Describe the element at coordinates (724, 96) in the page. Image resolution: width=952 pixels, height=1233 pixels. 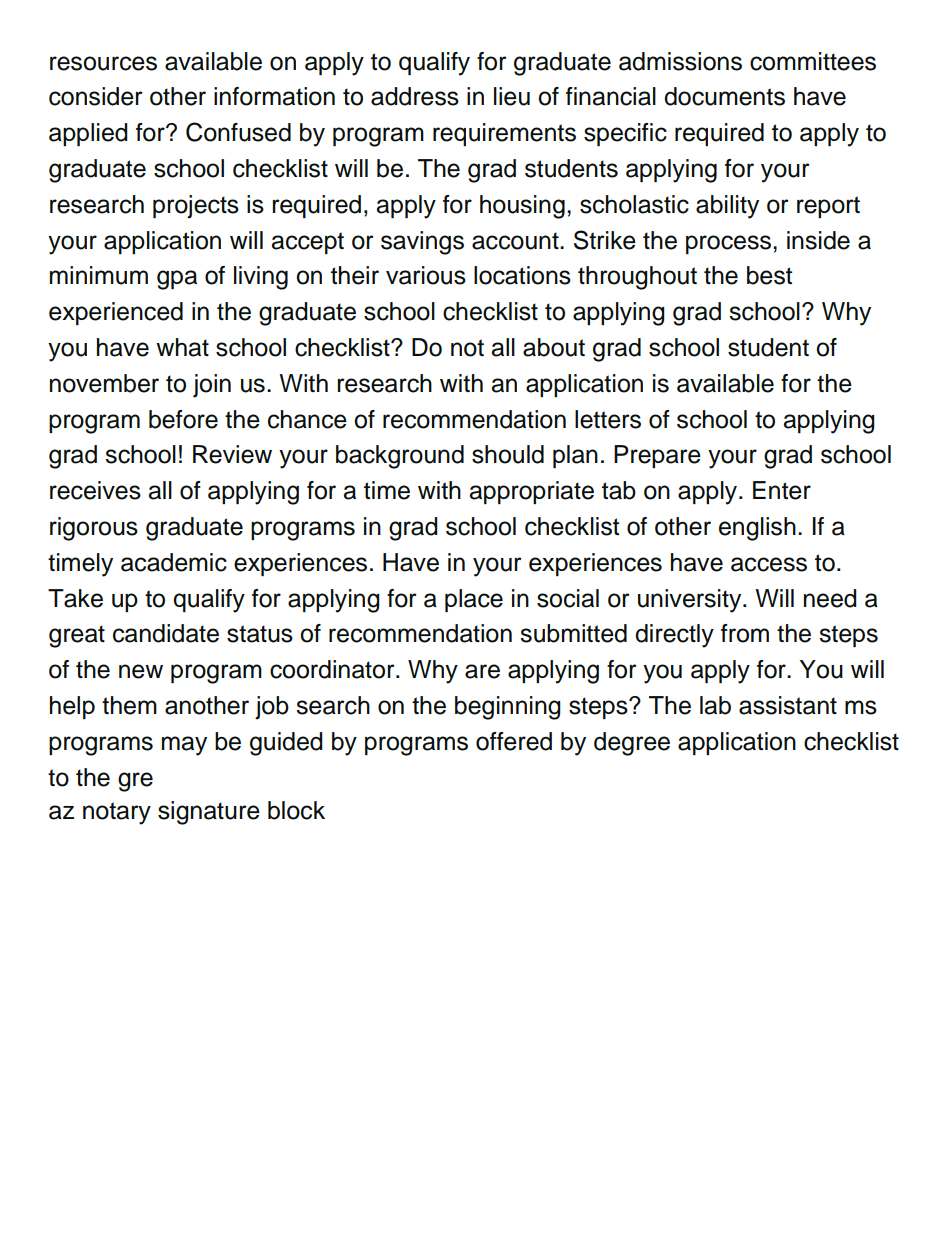
I see `documents` at that location.
